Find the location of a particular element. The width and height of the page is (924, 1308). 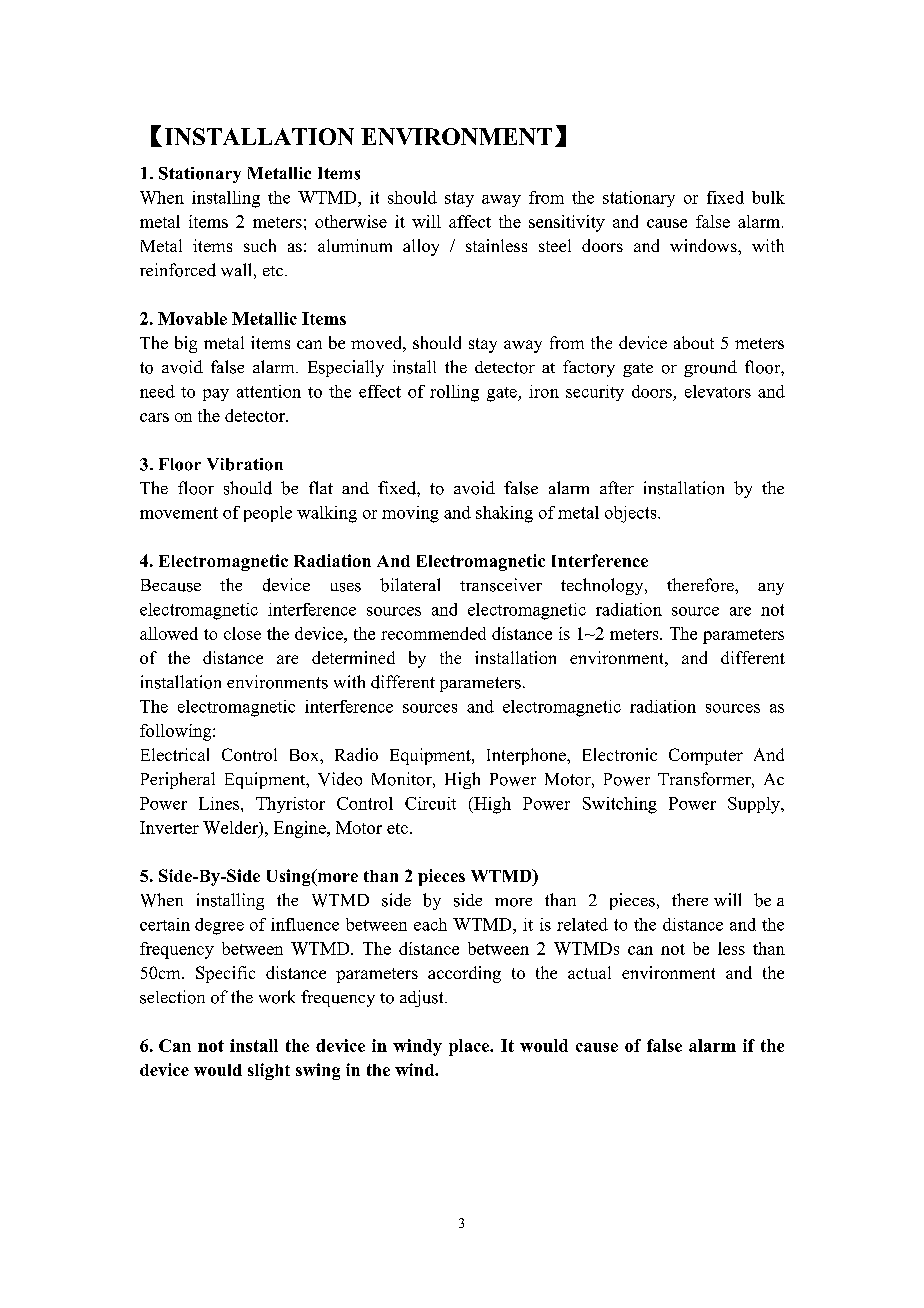

slight is located at coordinates (269, 1071).
